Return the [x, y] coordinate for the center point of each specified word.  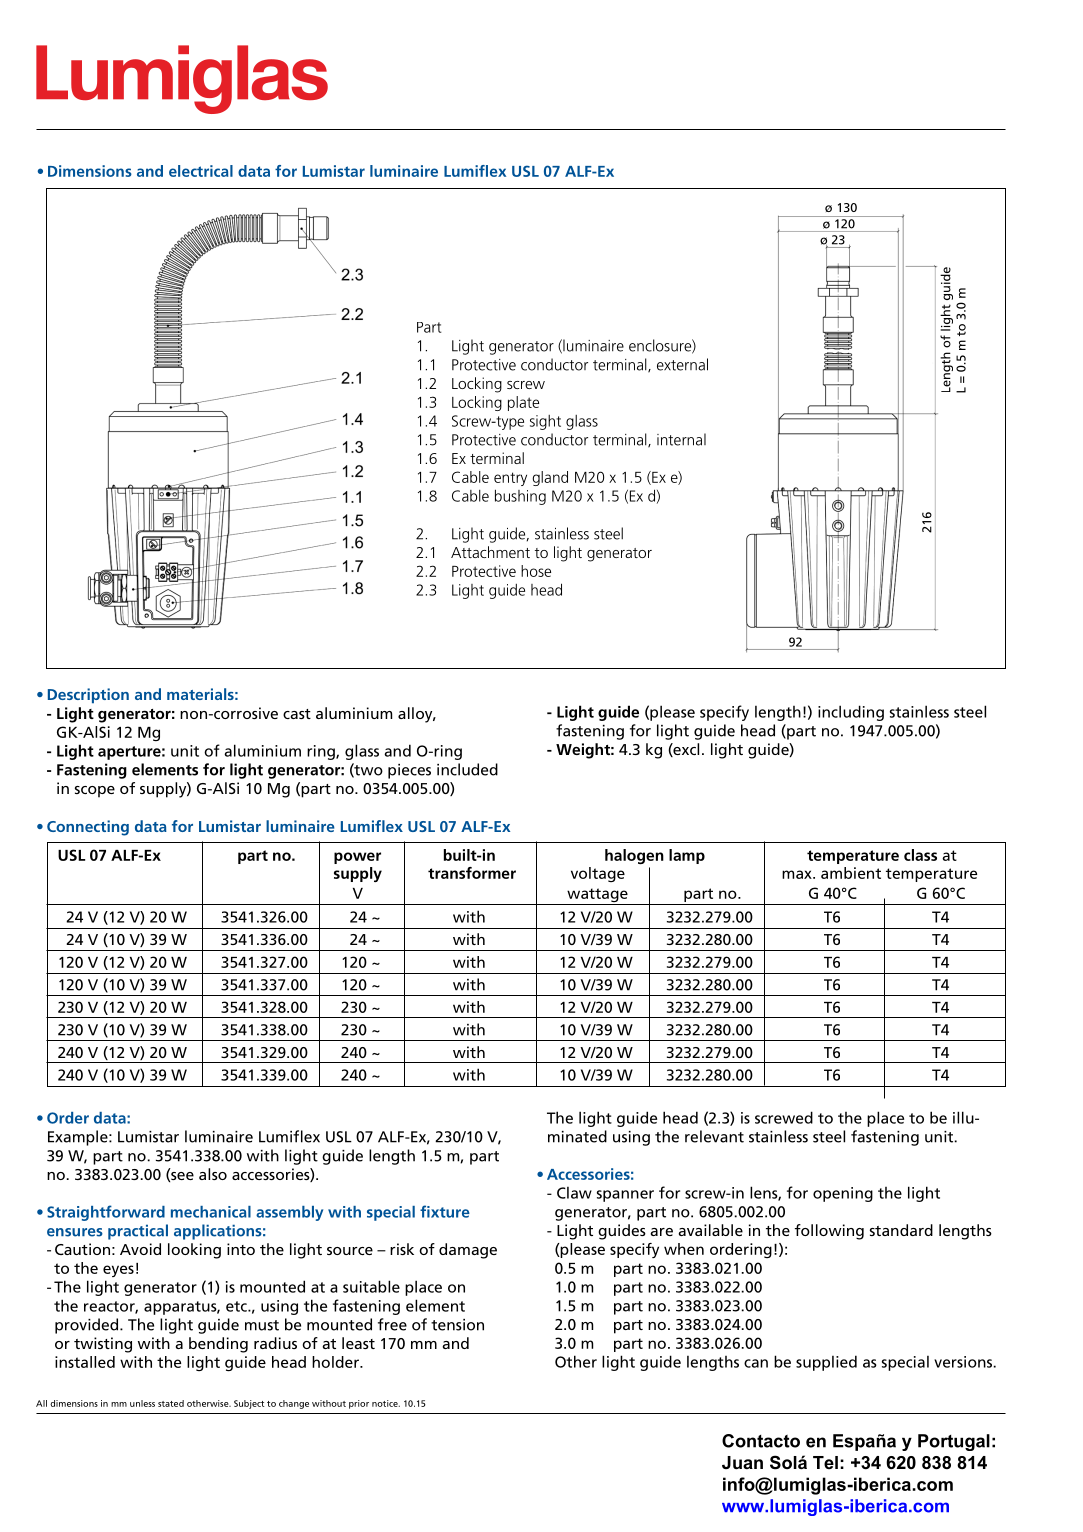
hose [536, 571]
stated [171, 1403]
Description [88, 696]
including [851, 713]
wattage [597, 896]
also [213, 1174]
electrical [201, 171]
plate [523, 403]
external [682, 364]
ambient [851, 873]
